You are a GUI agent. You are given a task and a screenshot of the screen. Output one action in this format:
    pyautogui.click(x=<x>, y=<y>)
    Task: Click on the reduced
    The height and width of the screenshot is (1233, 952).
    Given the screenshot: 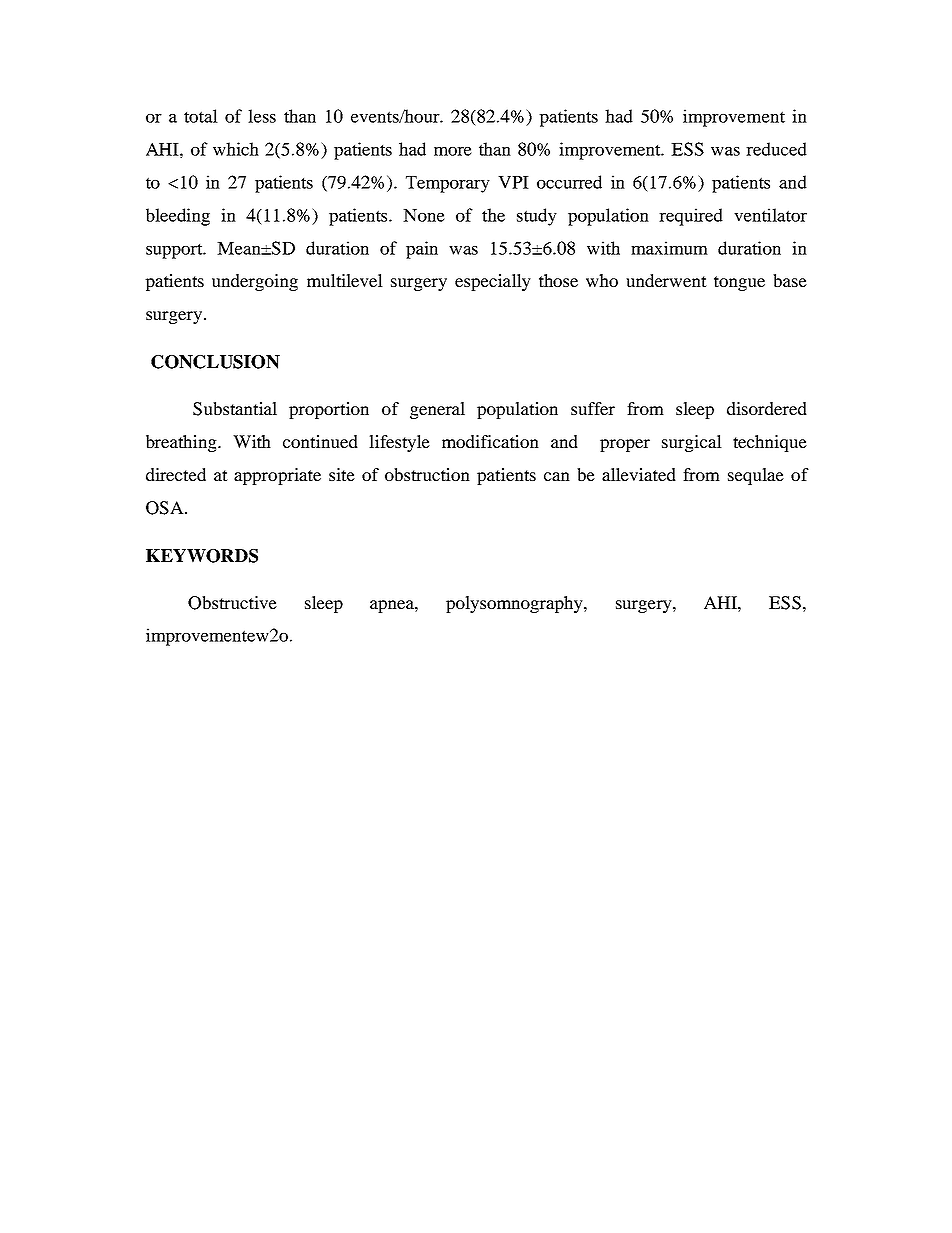 What is the action you would take?
    pyautogui.click(x=776, y=149)
